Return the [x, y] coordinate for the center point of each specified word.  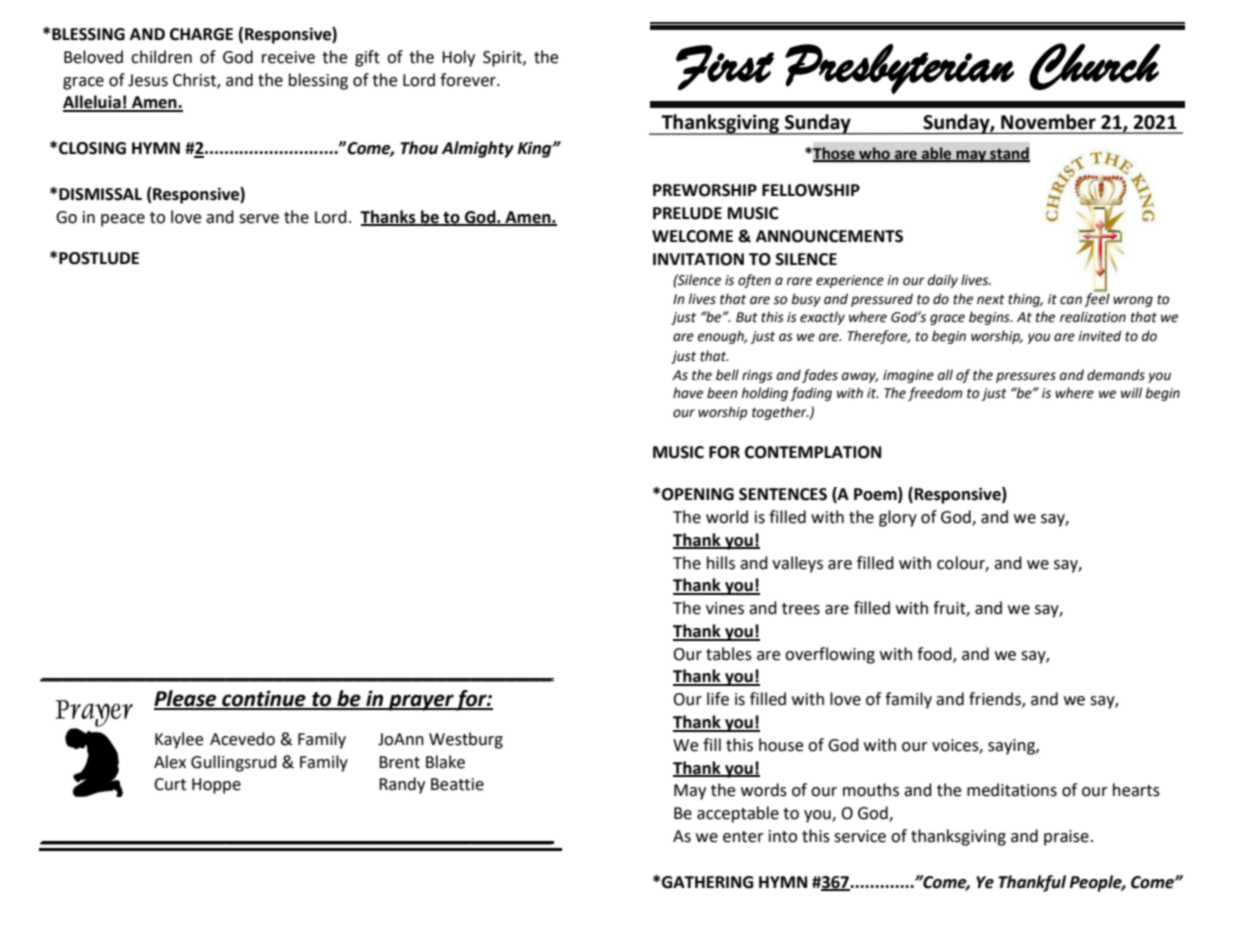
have [688, 393]
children [161, 57]
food [935, 654]
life [718, 699]
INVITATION [698, 259]
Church [1094, 66]
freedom [935, 394]
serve [259, 219]
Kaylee [179, 740]
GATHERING [708, 882]
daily [943, 281]
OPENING [698, 494]
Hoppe [216, 786]
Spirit [503, 59]
